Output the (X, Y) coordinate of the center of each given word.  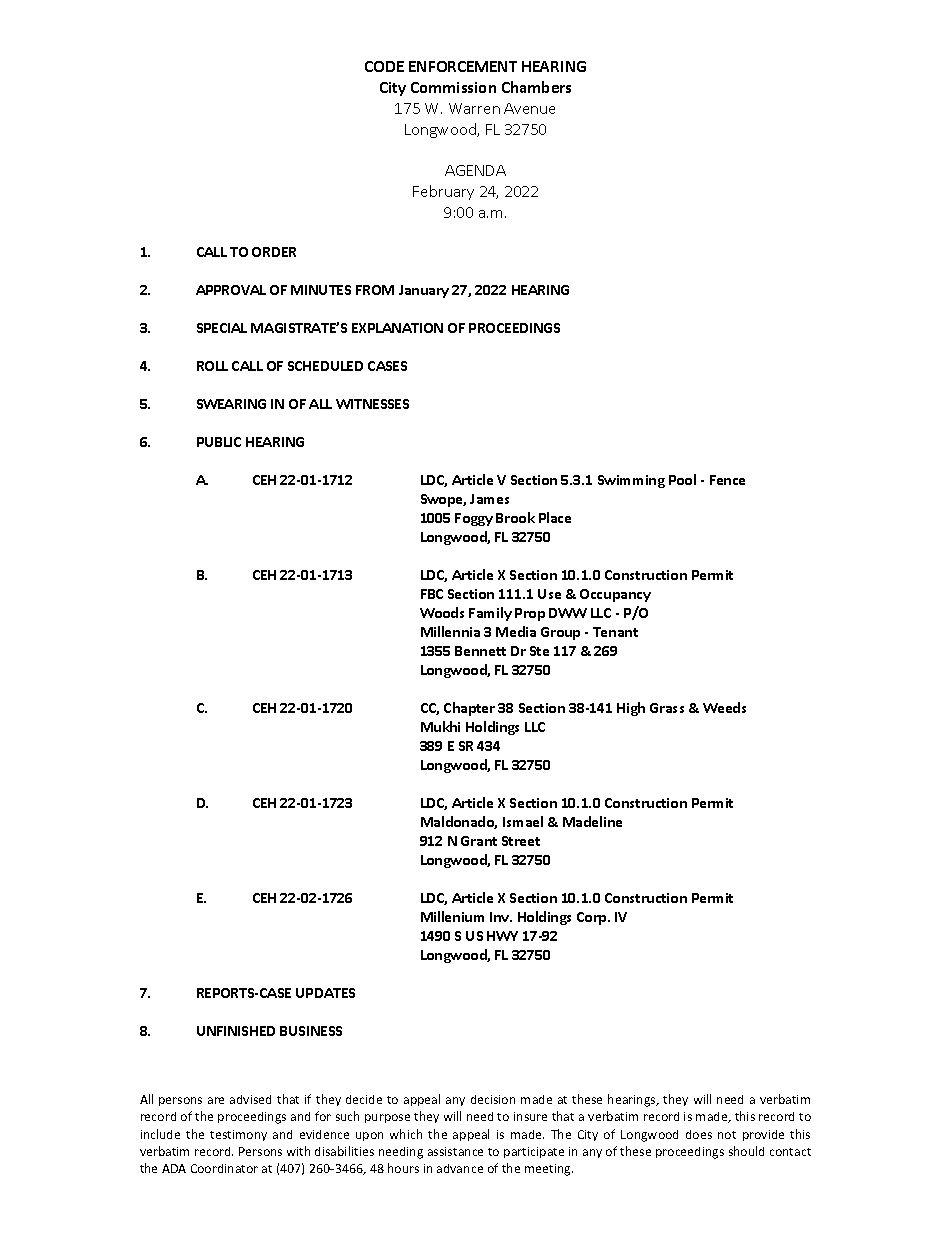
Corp (593, 918)
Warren (474, 108)
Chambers (536, 87)
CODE (384, 66)
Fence (727, 480)
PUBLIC (219, 442)
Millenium (452, 916)
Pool (682, 479)
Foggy (474, 519)
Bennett (480, 651)
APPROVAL (231, 290)
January (424, 291)
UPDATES (325, 993)
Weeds (724, 707)
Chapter (469, 709)
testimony (238, 1135)
